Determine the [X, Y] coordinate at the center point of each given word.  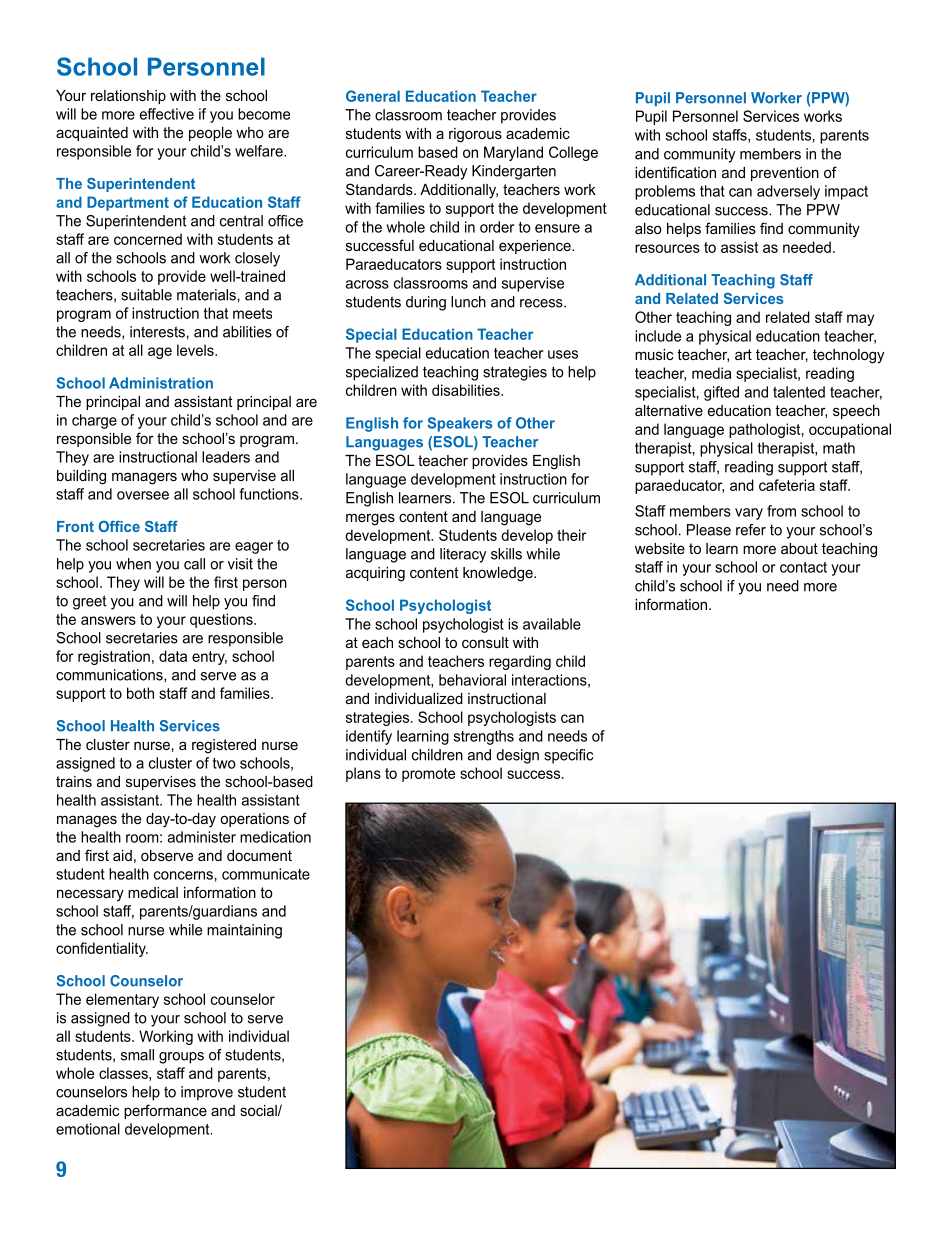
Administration [161, 383]
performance [165, 1111]
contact [803, 567]
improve [207, 1093]
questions [222, 620]
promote [428, 775]
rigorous [475, 135]
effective [167, 114]
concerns [183, 875]
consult [485, 642]
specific [568, 756]
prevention [785, 174]
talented [799, 392]
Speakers [460, 424]
